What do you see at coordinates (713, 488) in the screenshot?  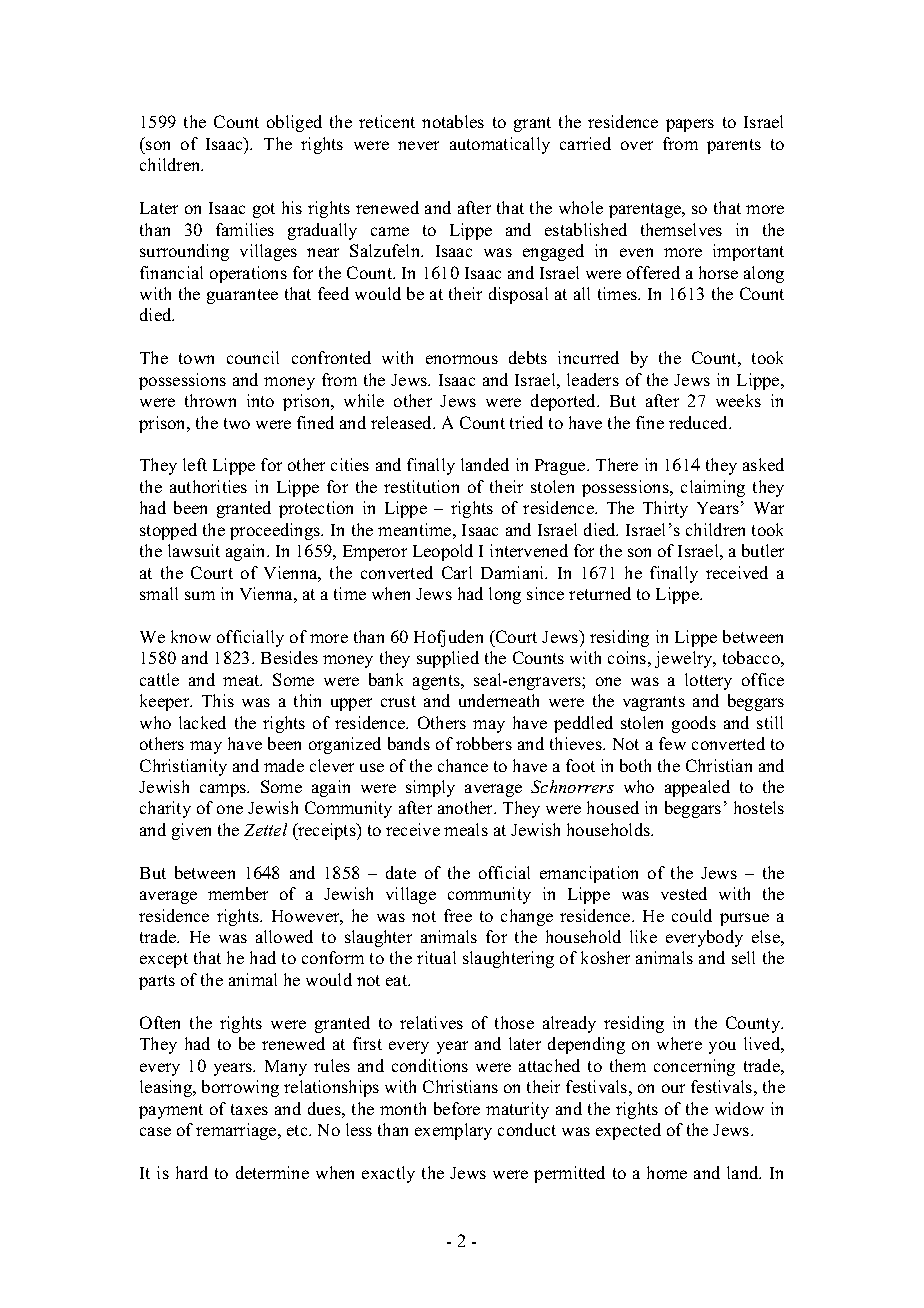 I see `claiming` at bounding box center [713, 488].
